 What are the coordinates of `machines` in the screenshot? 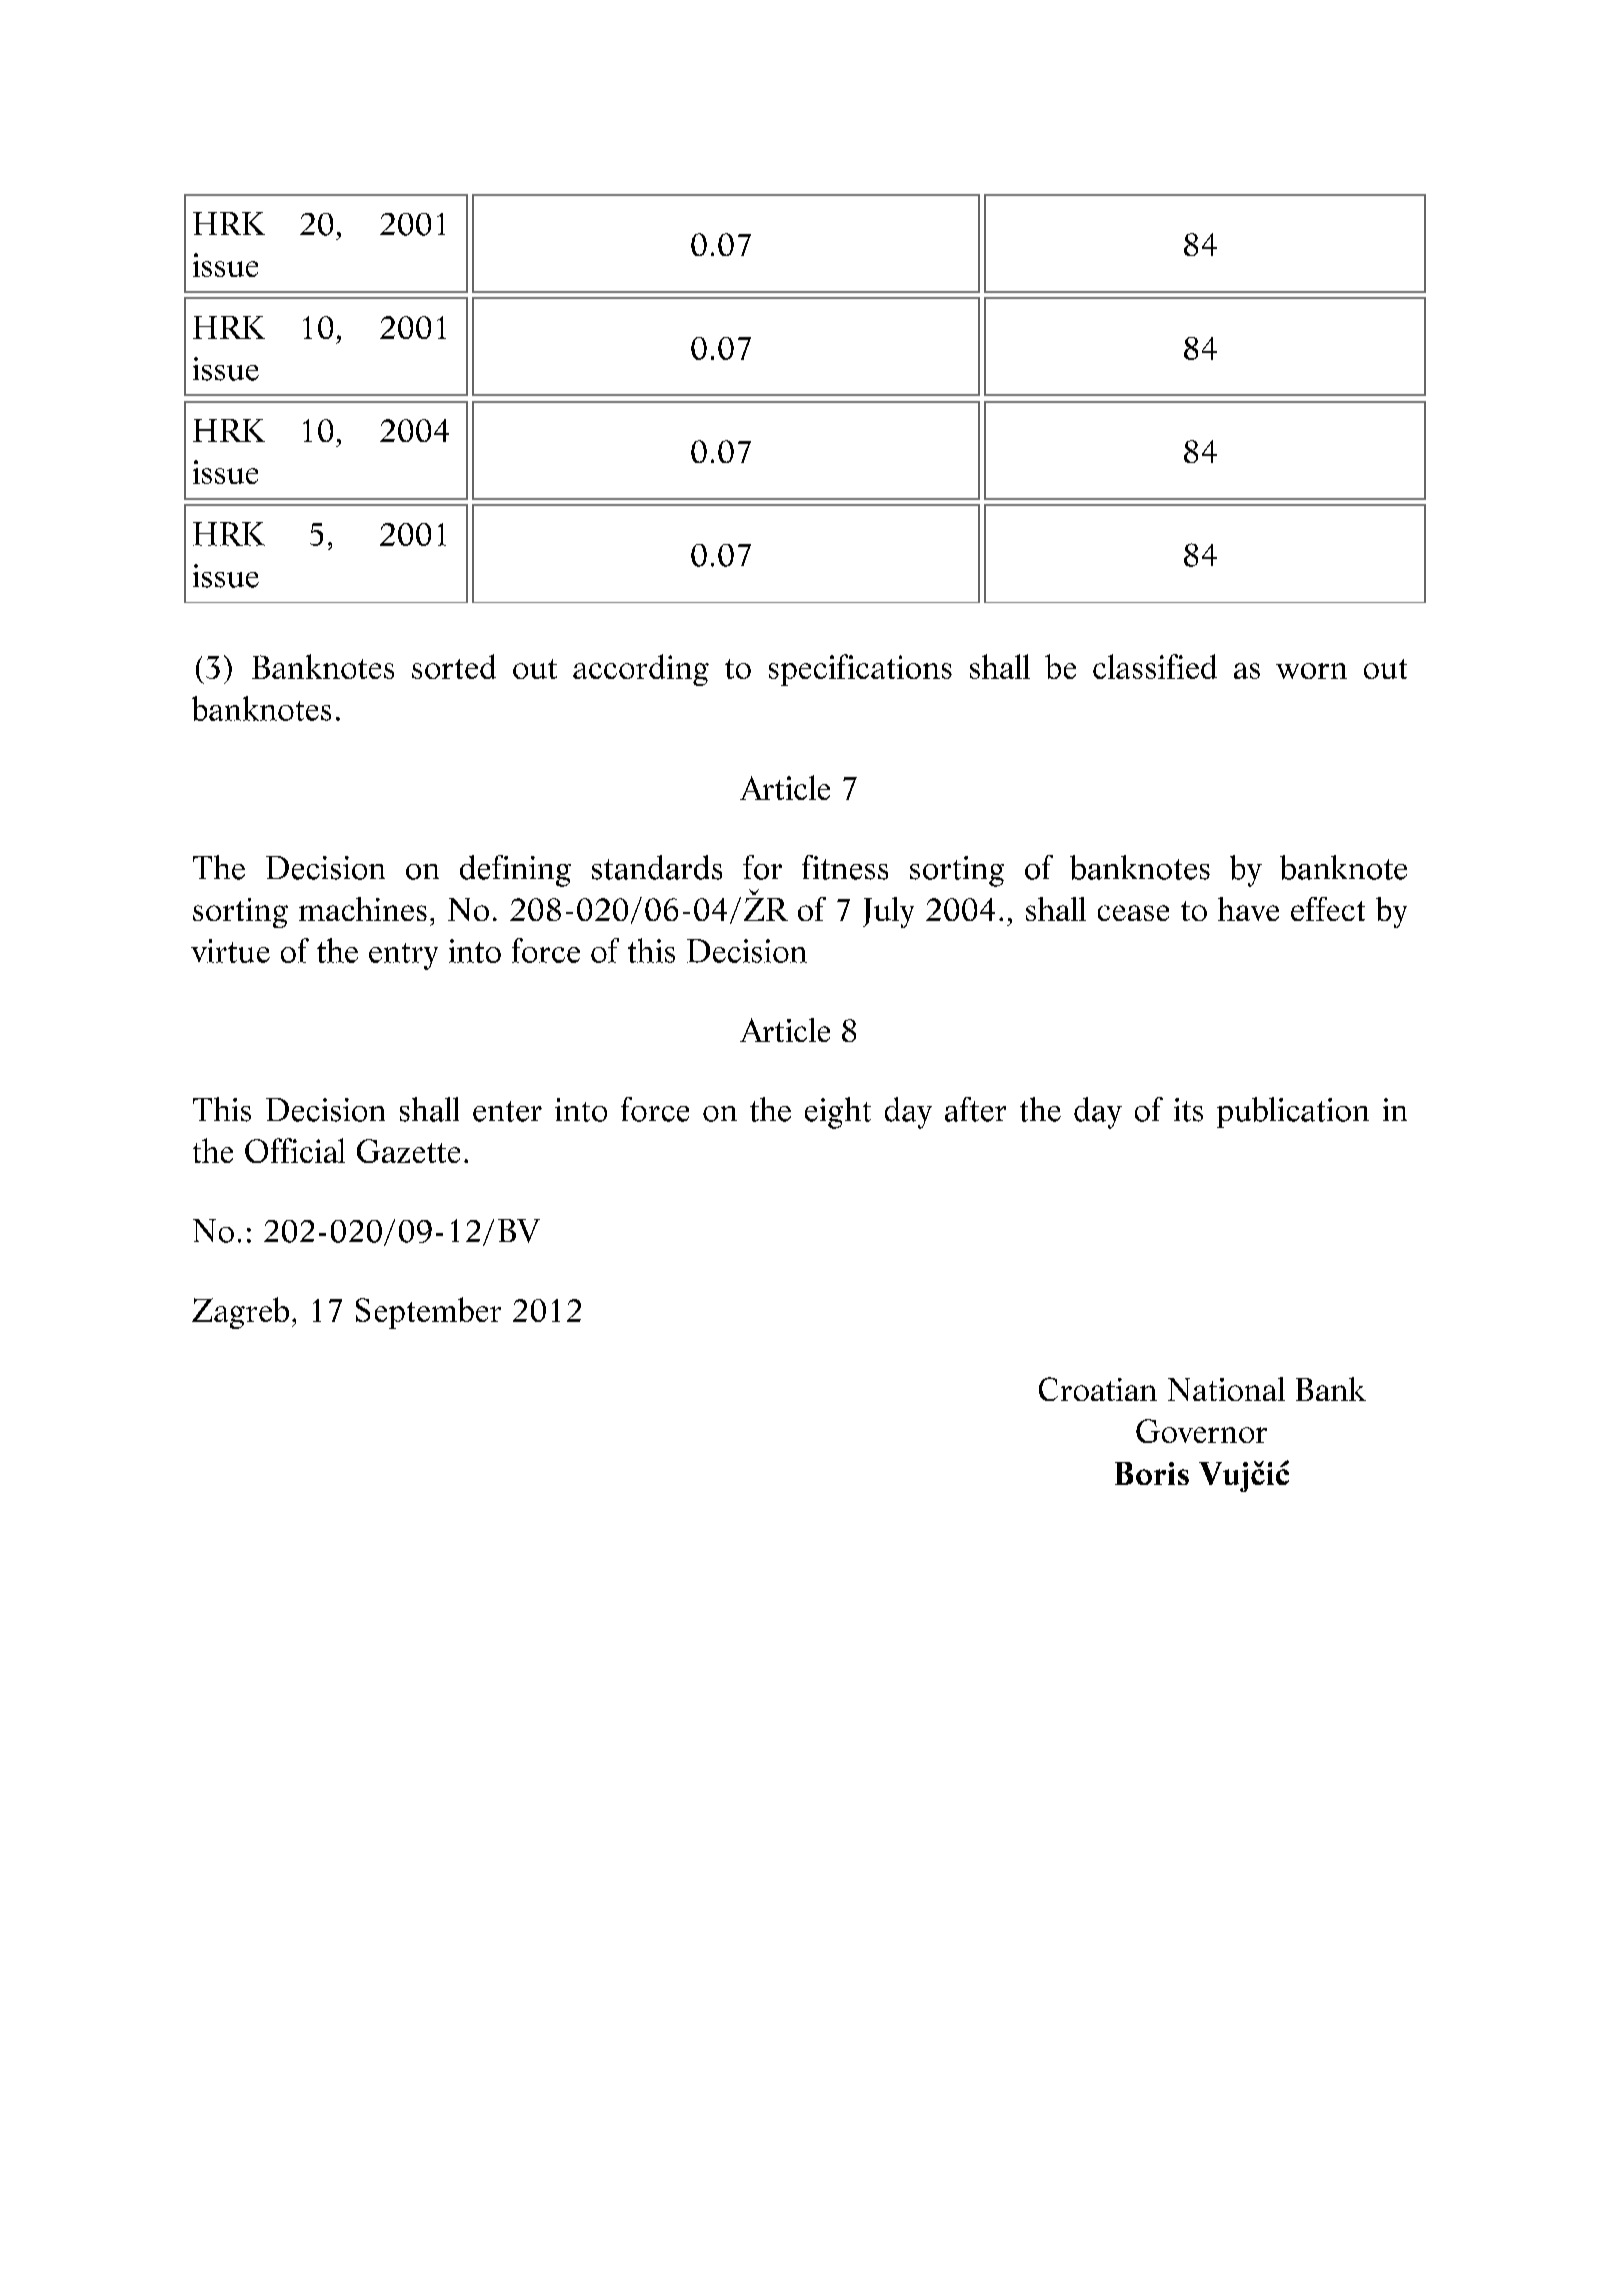 It's located at (363, 909).
